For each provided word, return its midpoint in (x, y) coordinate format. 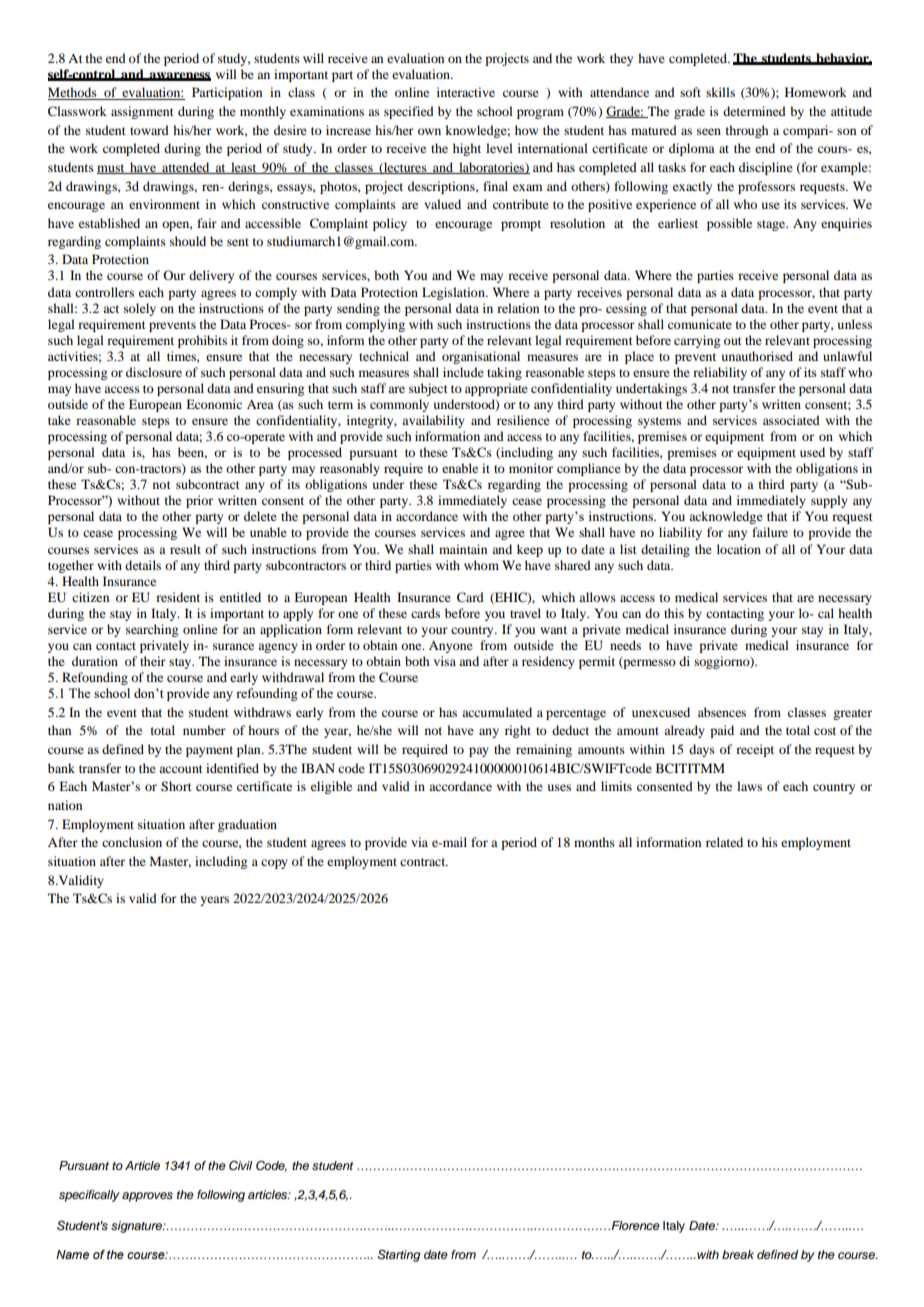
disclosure (154, 372)
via (419, 842)
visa (445, 661)
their (153, 661)
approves (147, 1197)
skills (720, 92)
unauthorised (757, 356)
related (724, 842)
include (463, 372)
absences (722, 712)
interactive (466, 92)
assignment (142, 112)
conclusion (132, 842)
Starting (398, 1256)
